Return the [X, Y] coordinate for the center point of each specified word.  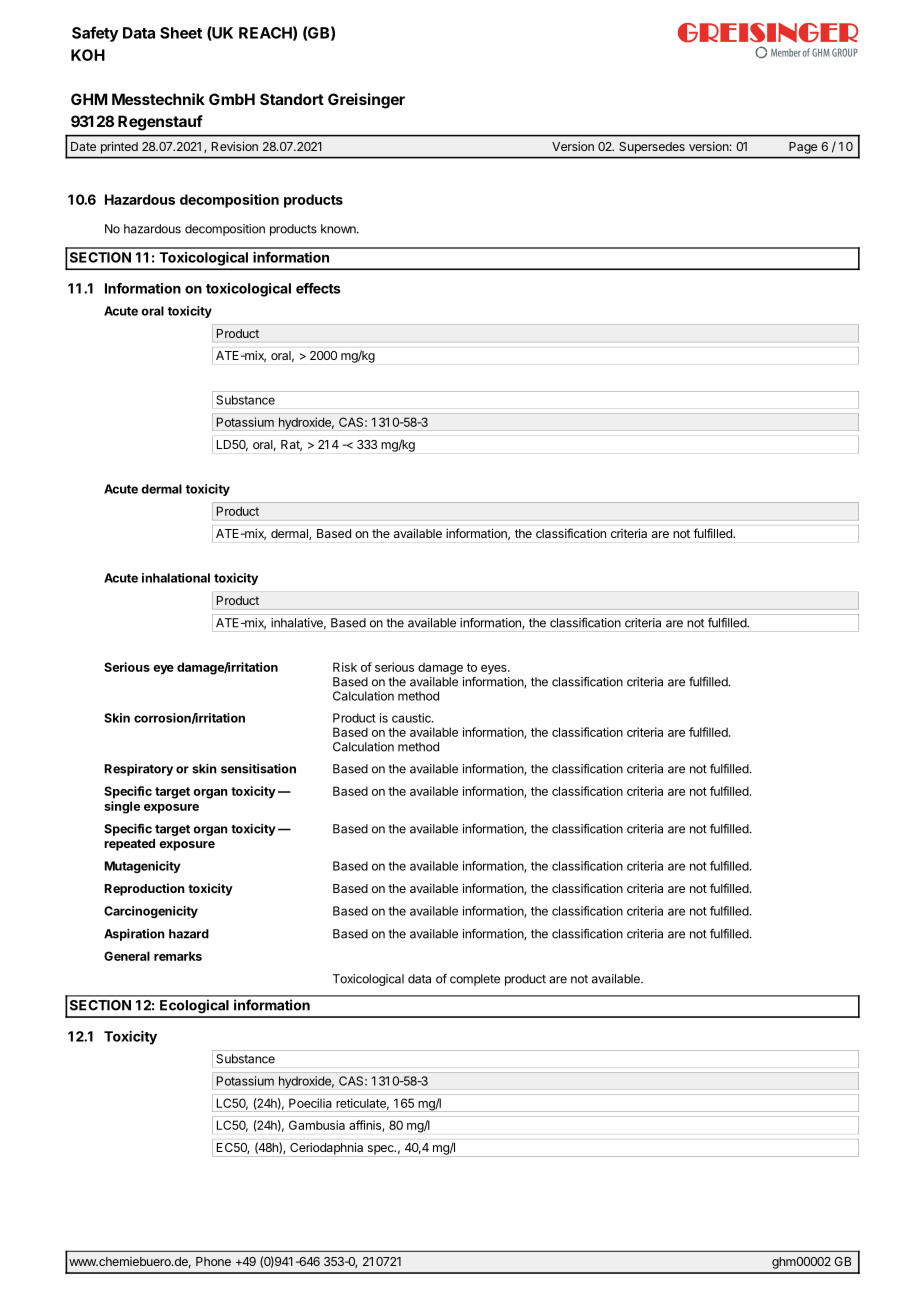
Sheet [181, 33]
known [339, 229]
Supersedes [652, 148]
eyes [495, 670]
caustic [412, 718]
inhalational [176, 578]
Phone [213, 1261]
